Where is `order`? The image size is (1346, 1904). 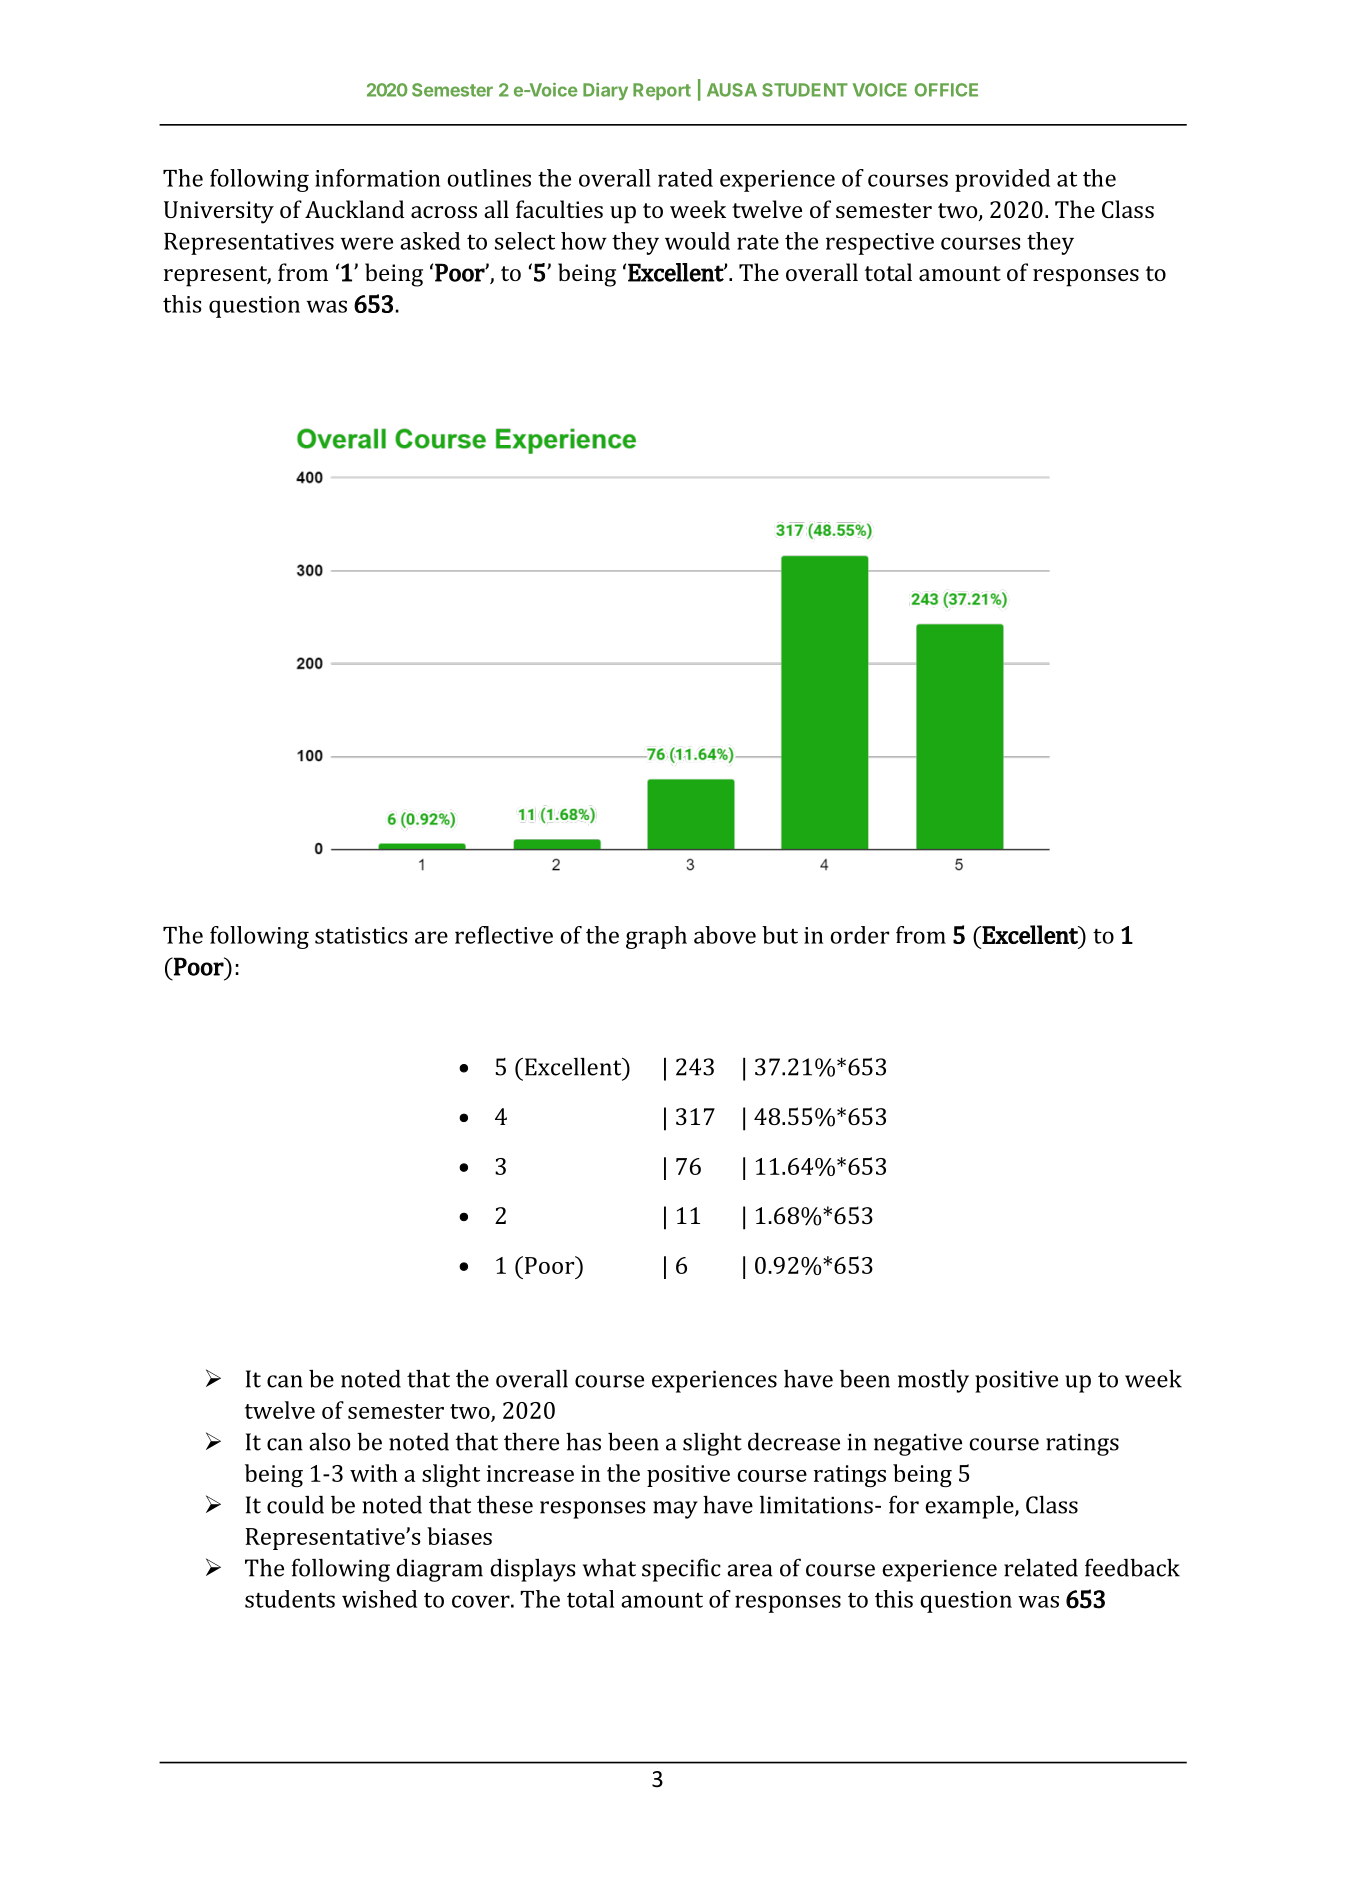 order is located at coordinates (860, 935).
